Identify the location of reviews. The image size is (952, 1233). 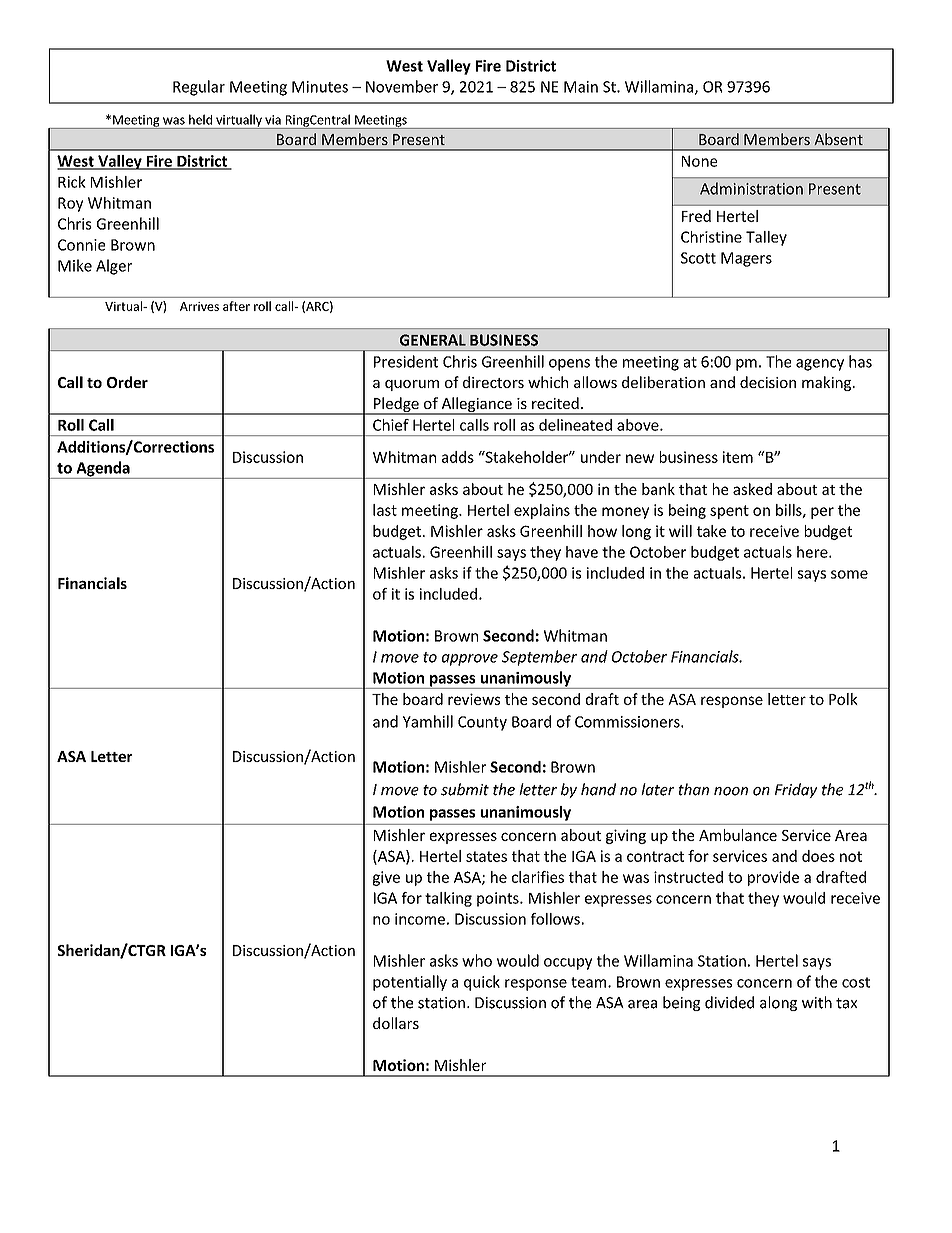
(474, 699).
